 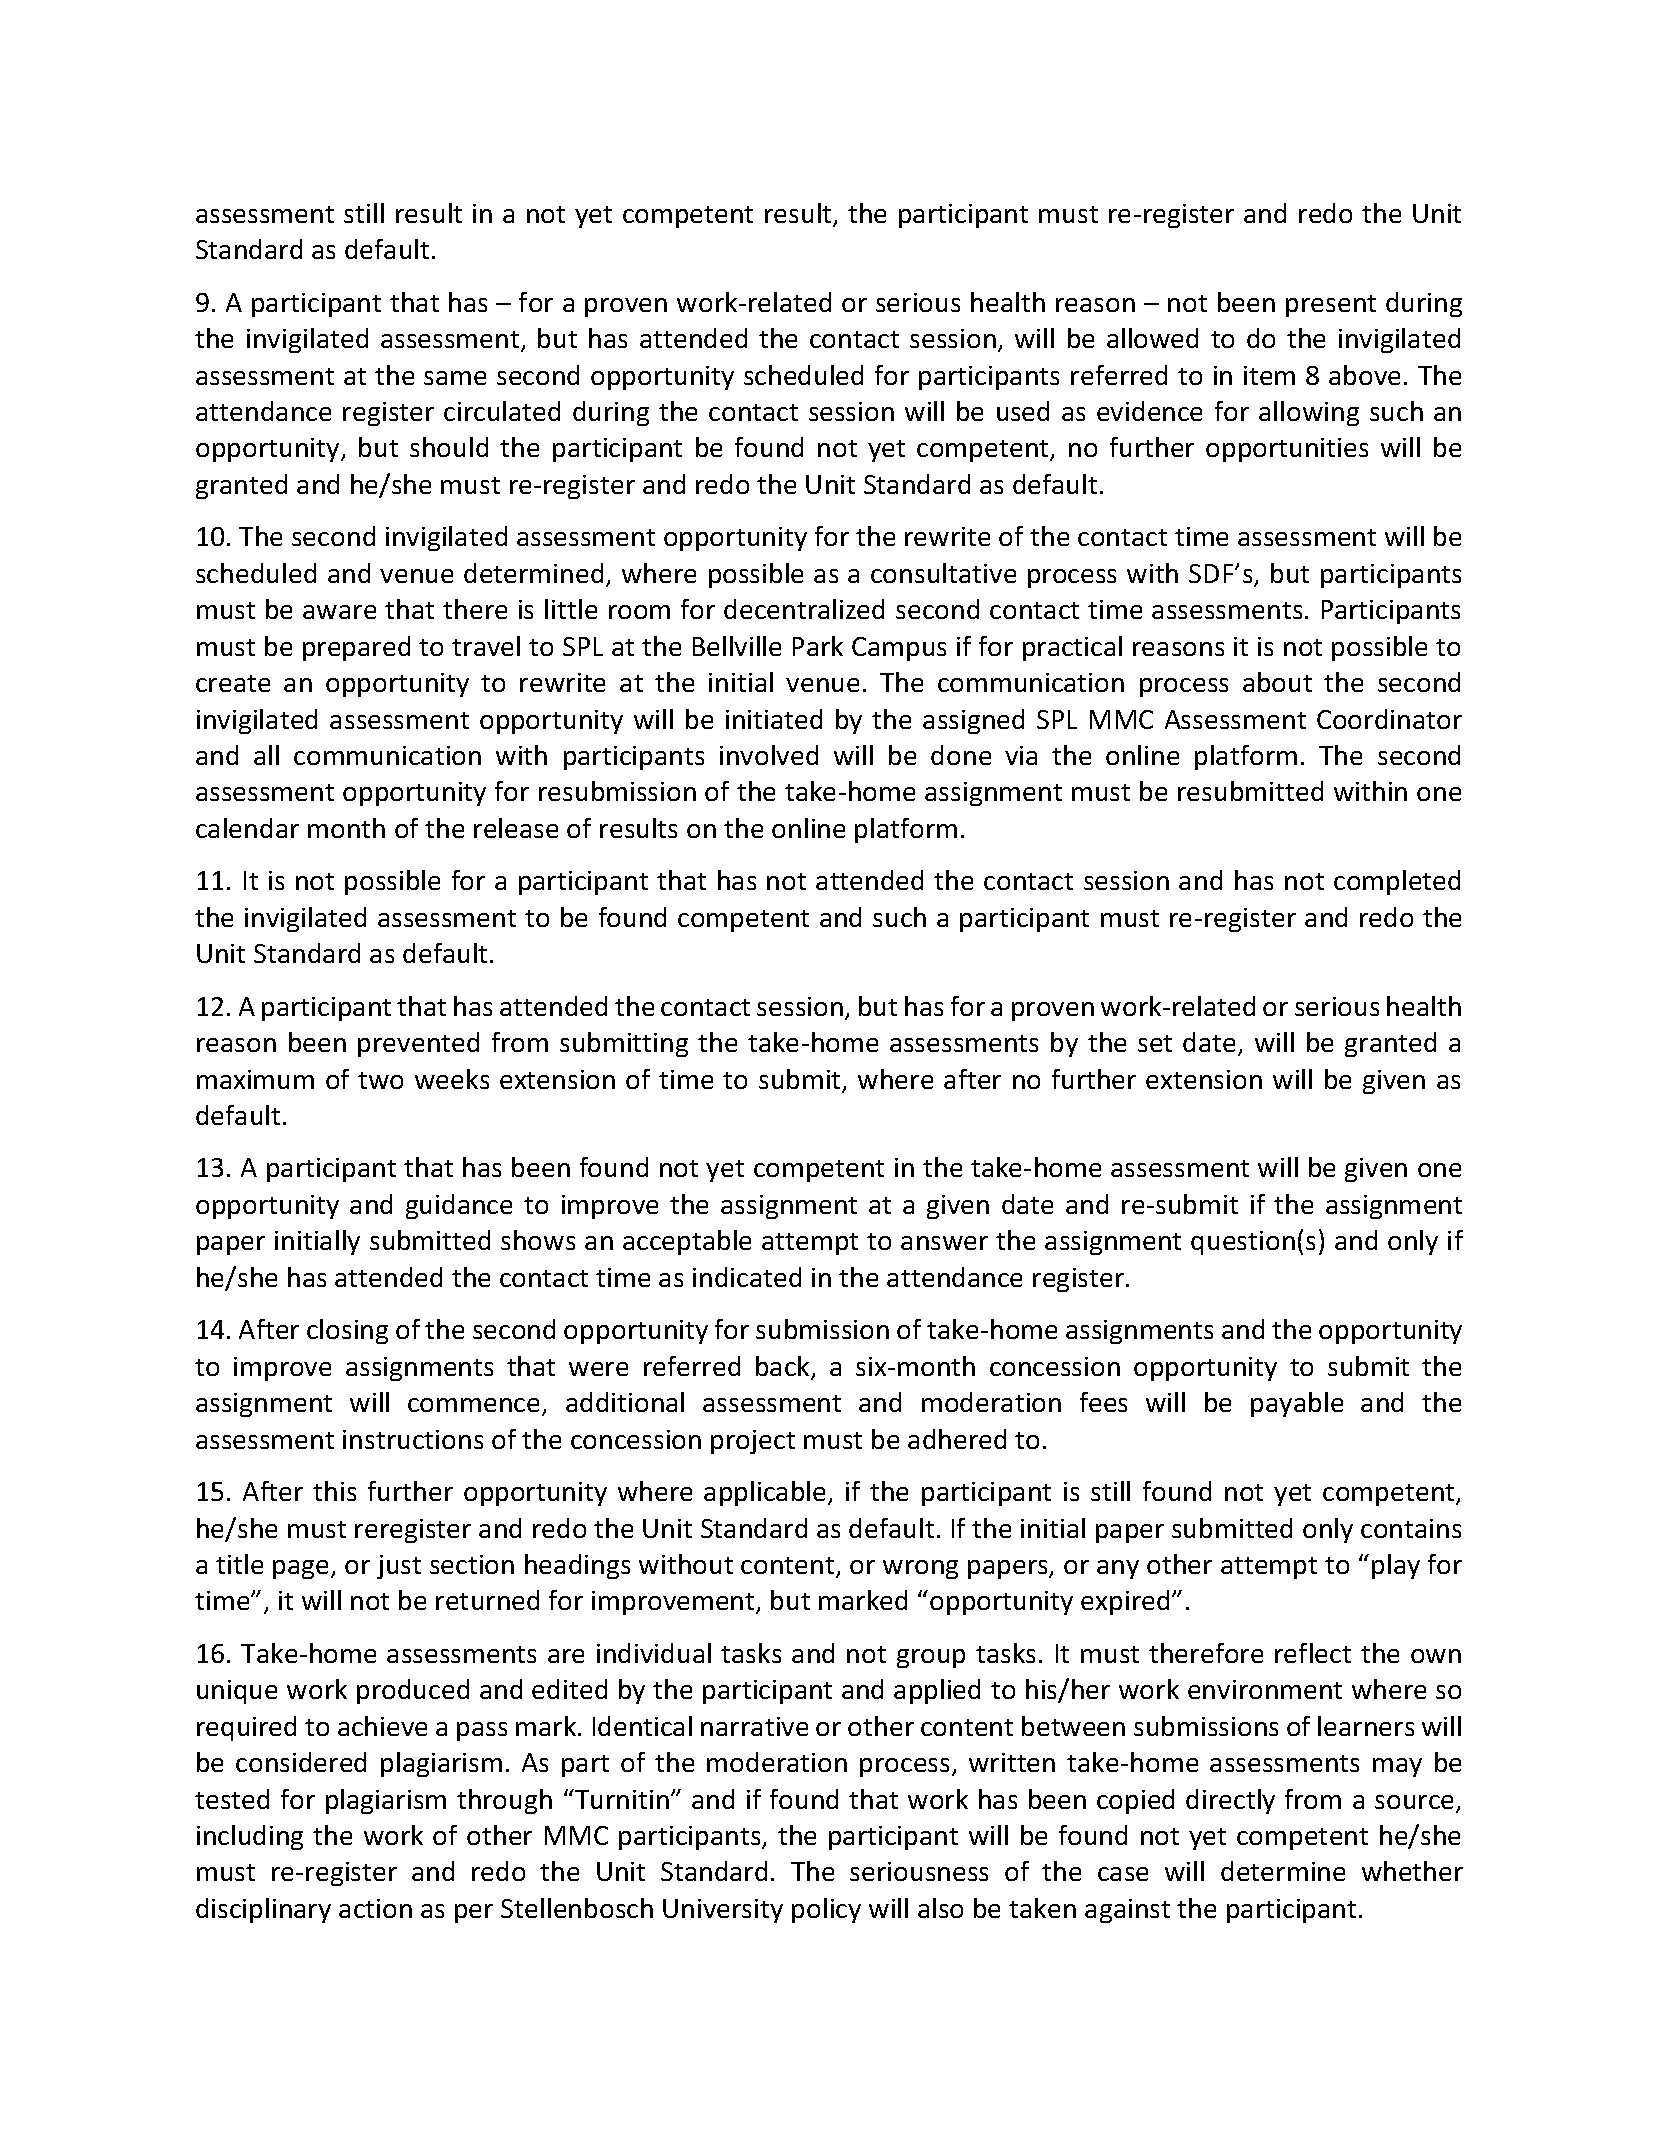 I want to click on answer, so click(x=944, y=1243).
